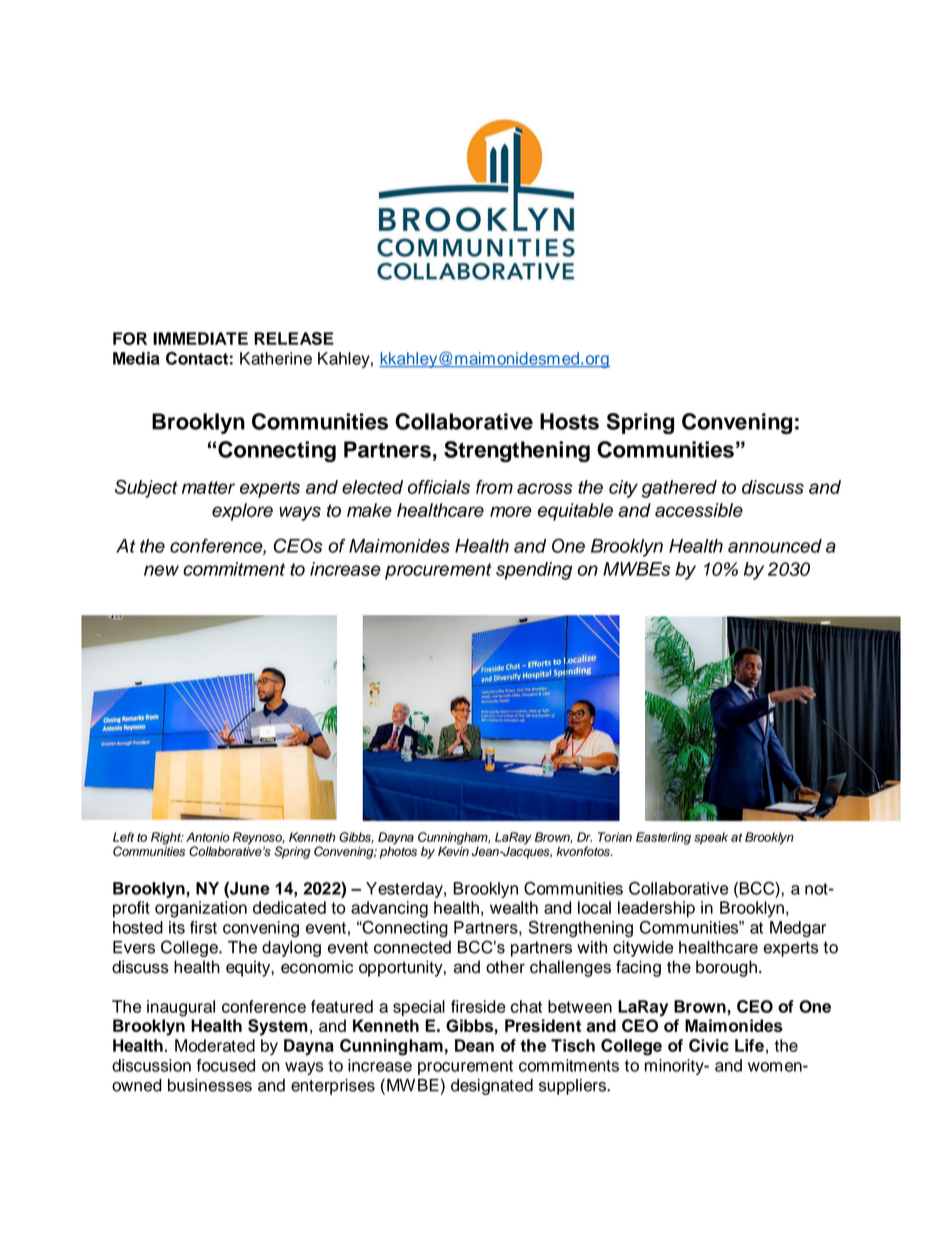  I want to click on Dean, so click(474, 1045).
